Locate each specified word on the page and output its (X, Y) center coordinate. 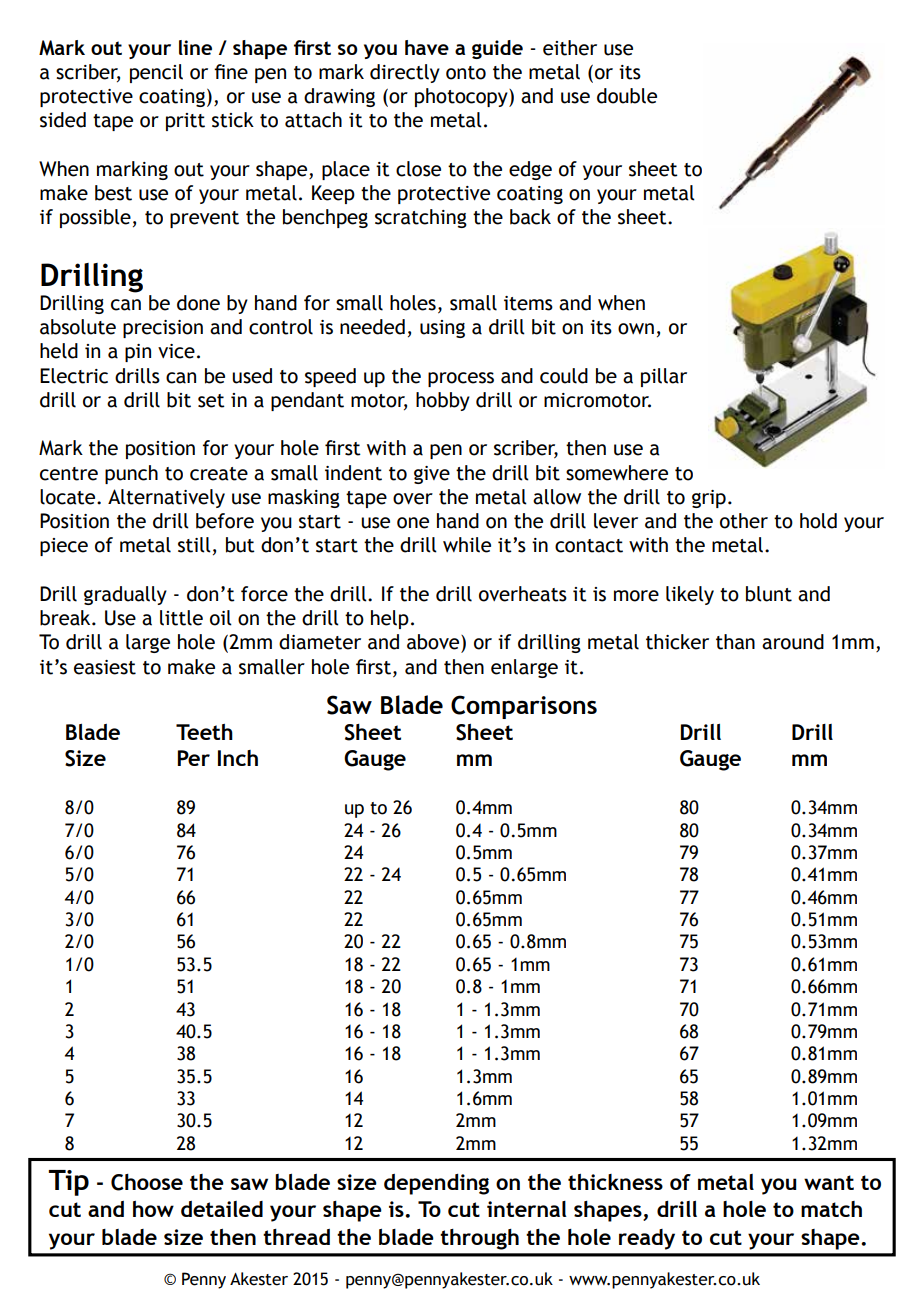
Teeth (204, 732)
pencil (156, 73)
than (735, 642)
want (829, 1182)
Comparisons (524, 707)
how (153, 1209)
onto (466, 73)
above (434, 642)
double (627, 96)
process (461, 379)
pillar (664, 377)
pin (138, 353)
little (181, 618)
